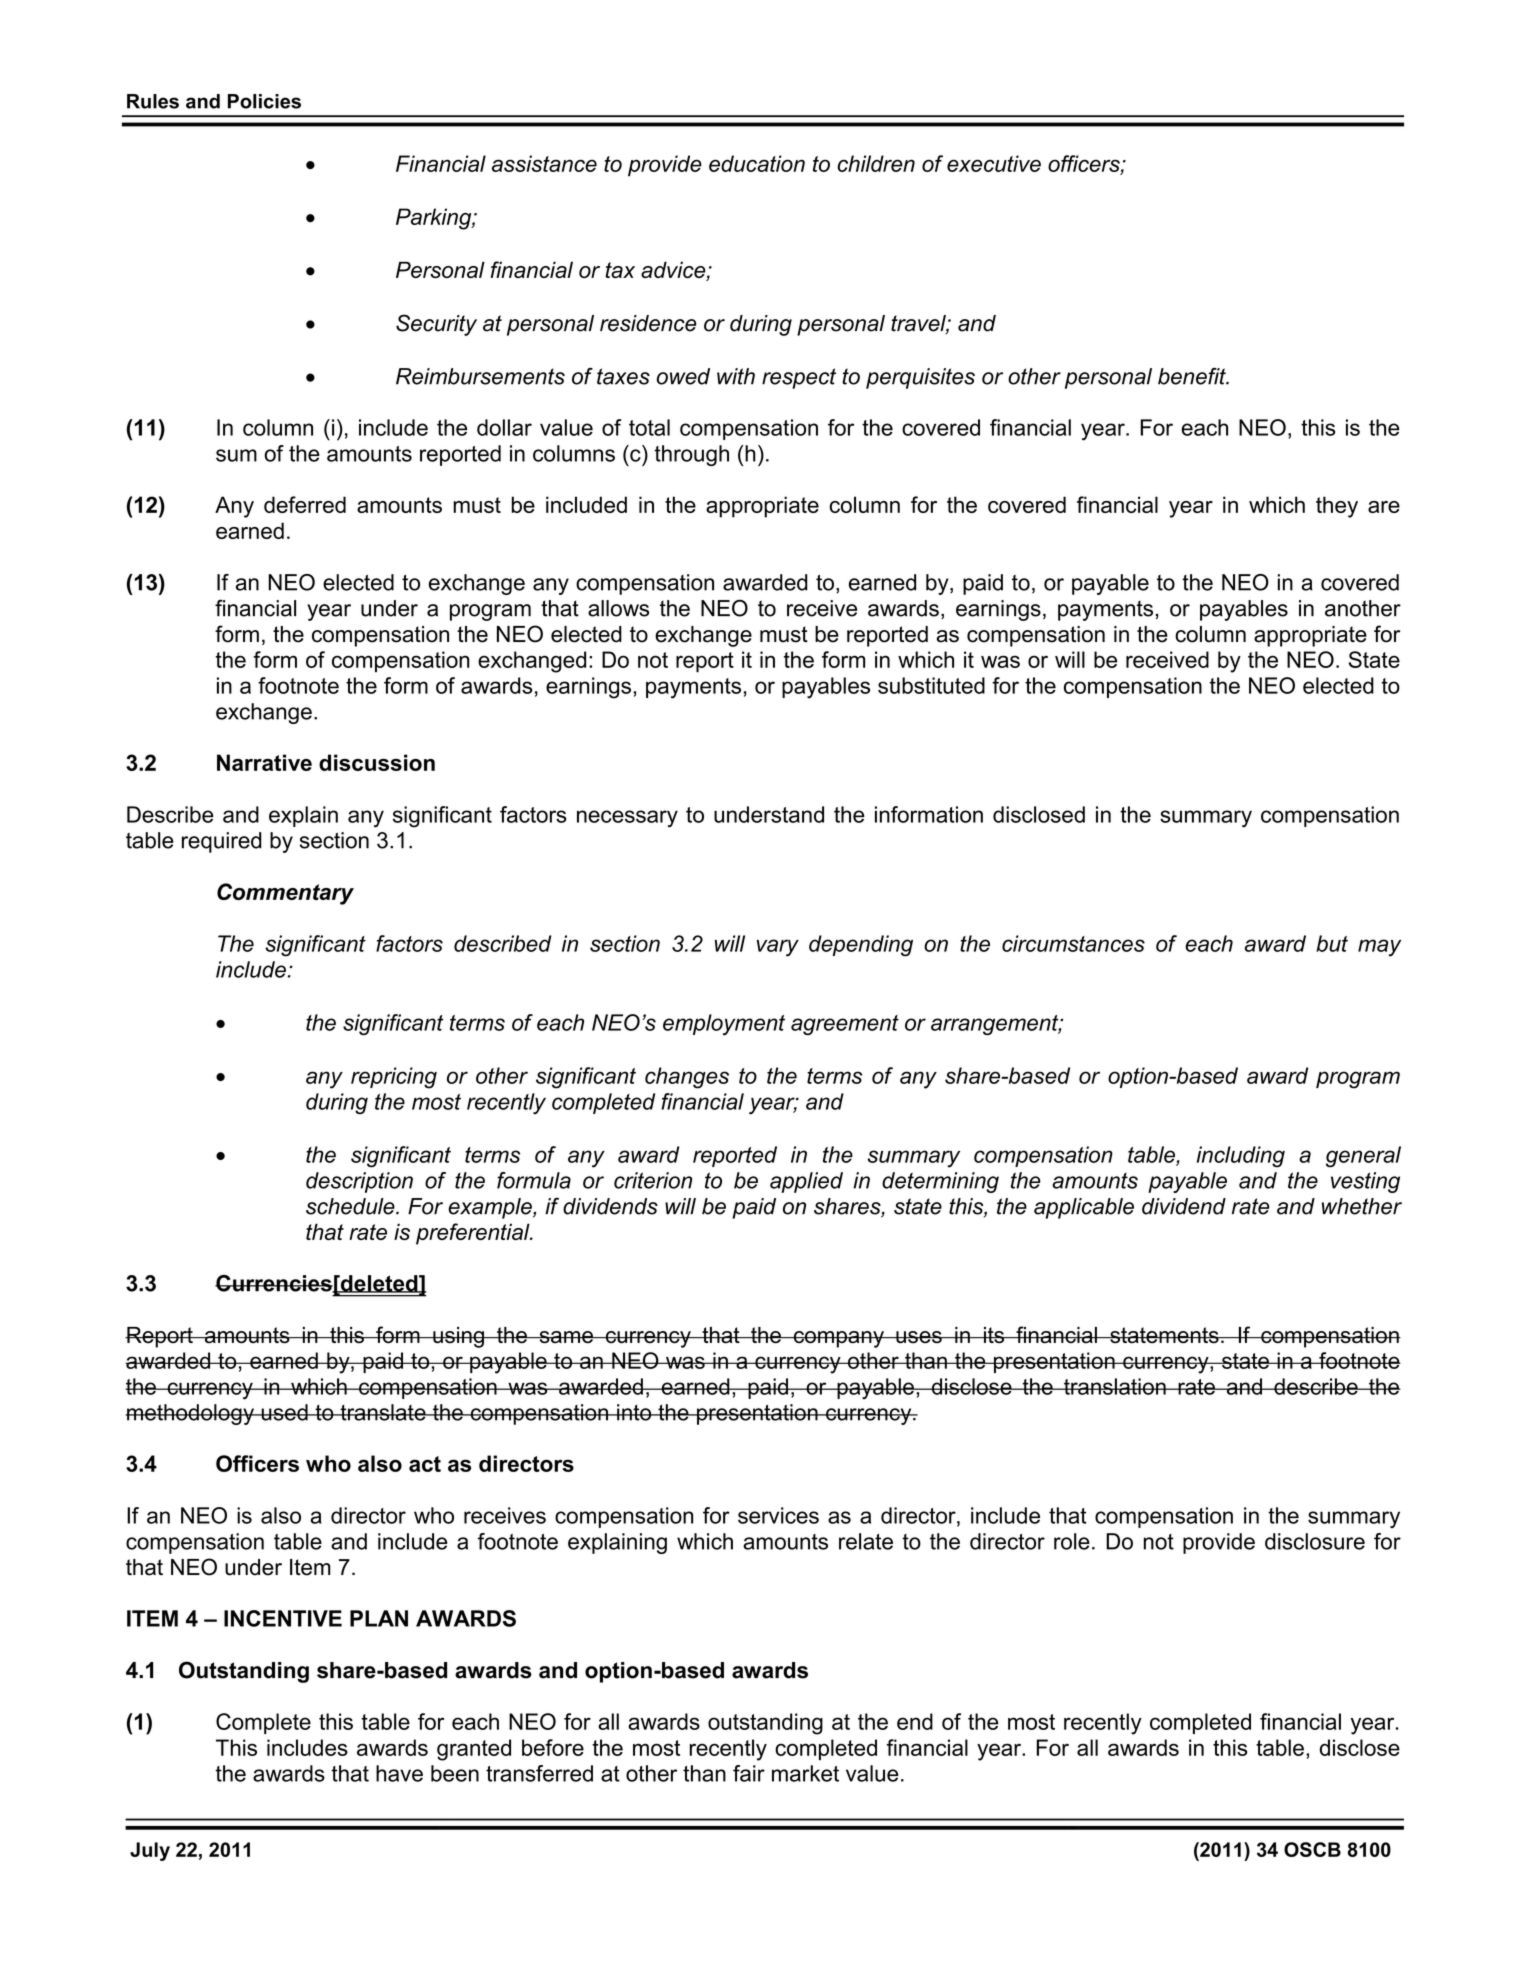 This document has height=1974, width=1526. What do you see at coordinates (778, 948) in the document?
I see `vary` at bounding box center [778, 948].
